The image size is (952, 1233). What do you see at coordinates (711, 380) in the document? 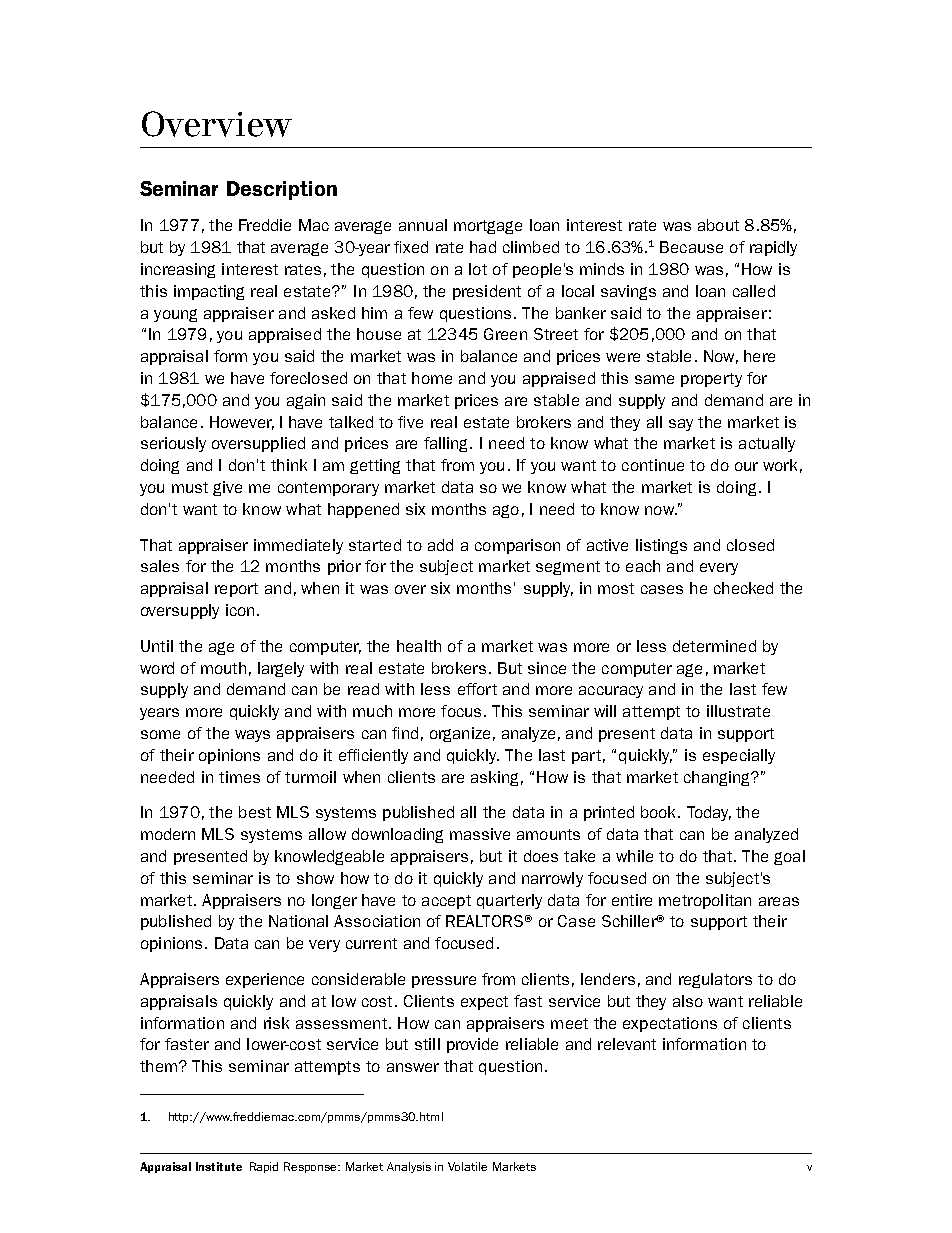
I see `property` at bounding box center [711, 380].
